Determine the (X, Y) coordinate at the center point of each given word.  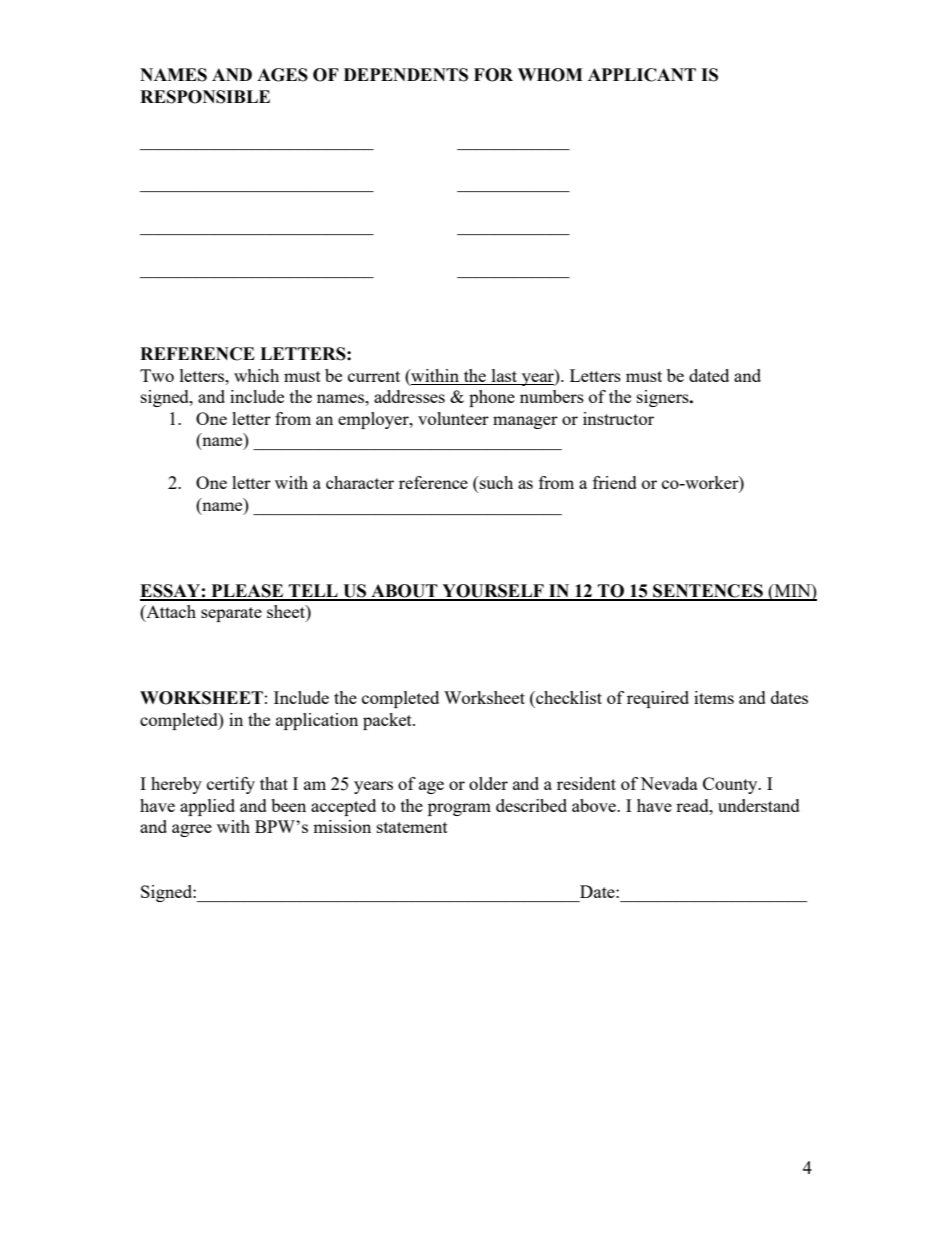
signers (664, 398)
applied (207, 807)
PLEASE (247, 592)
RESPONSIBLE (205, 97)
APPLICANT (642, 75)
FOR (493, 75)
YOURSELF (493, 592)
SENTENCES (708, 592)
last (504, 377)
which (256, 375)
